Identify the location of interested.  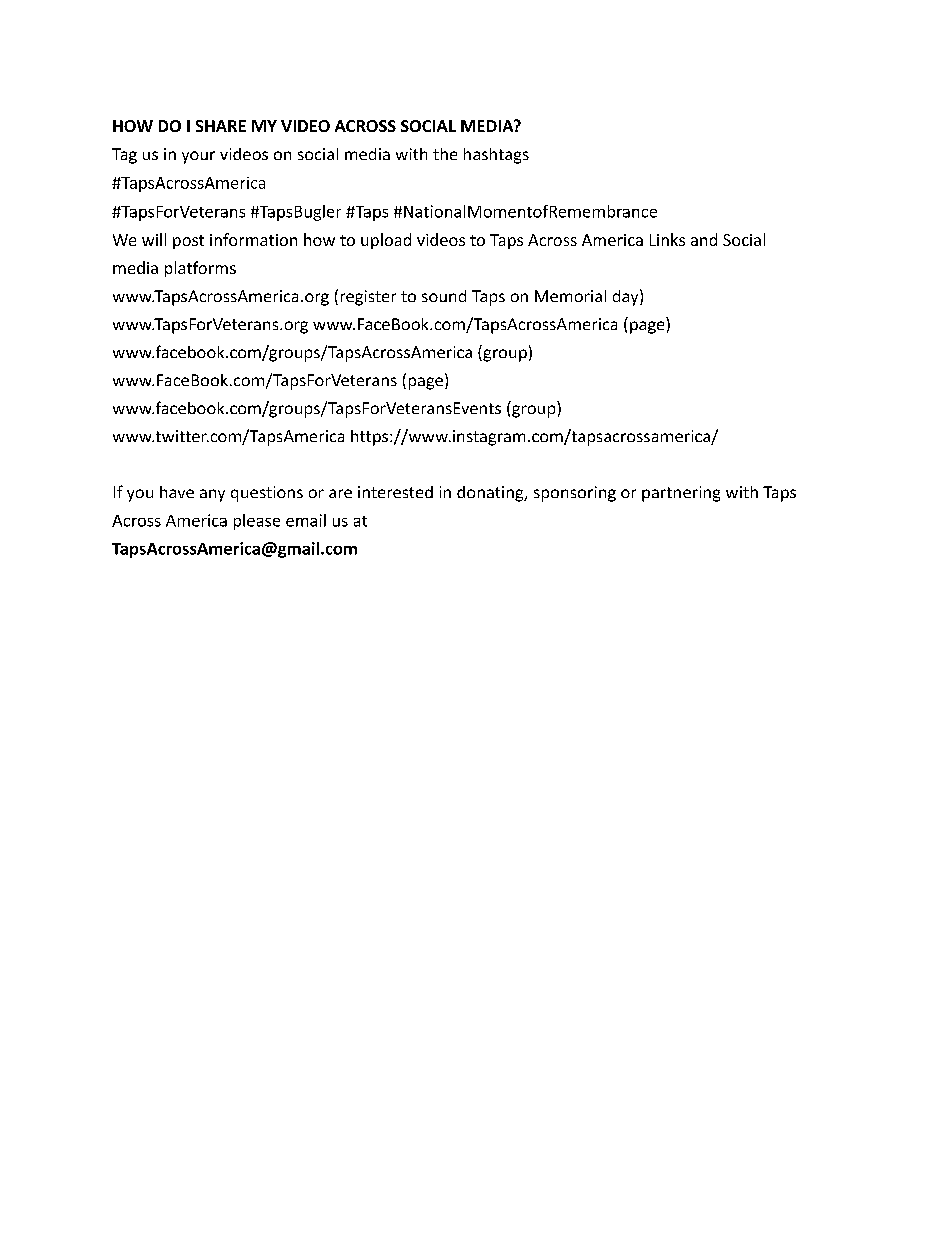
(395, 492).
